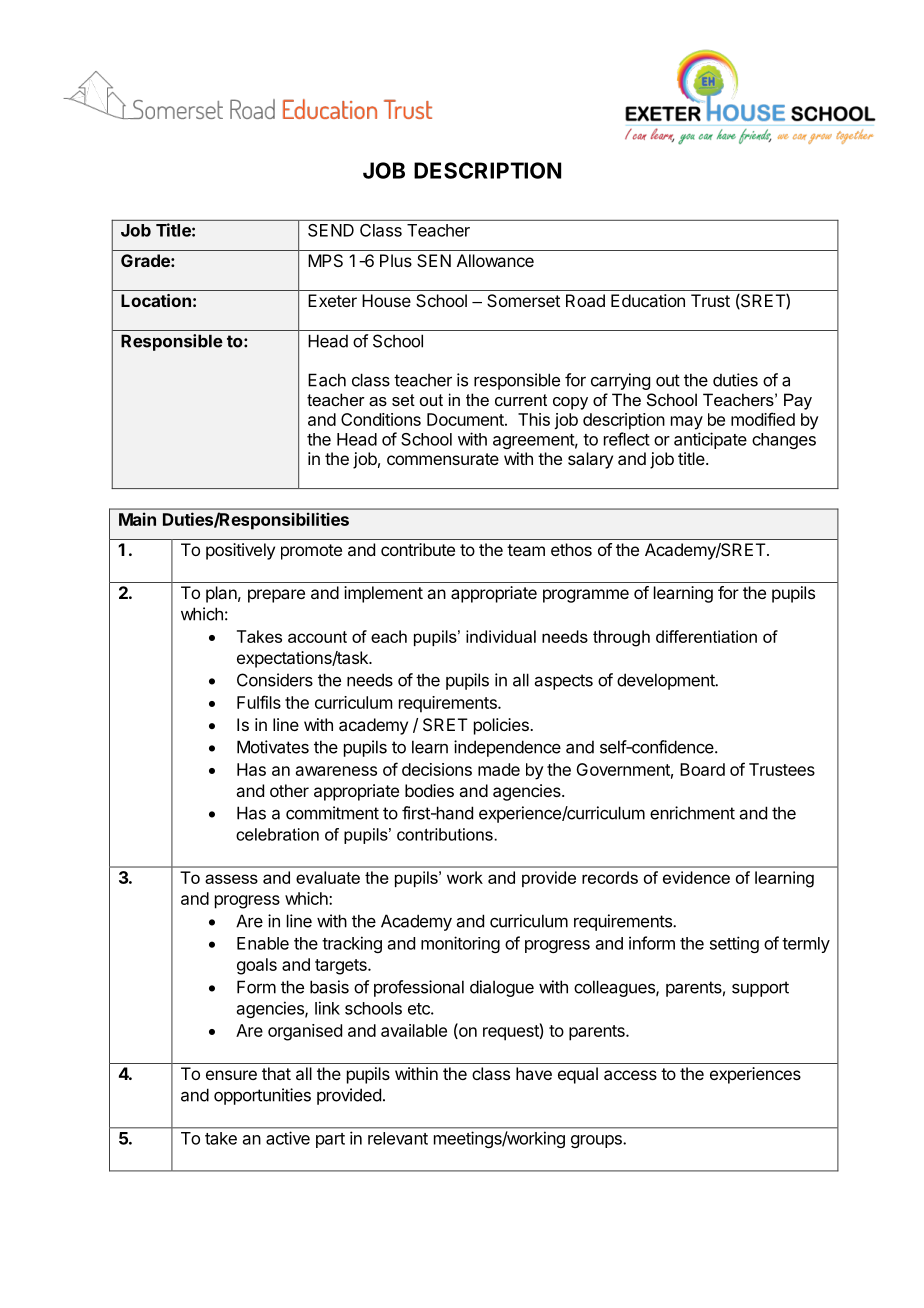 The image size is (924, 1308). What do you see at coordinates (648, 300) in the page?
I see `Education` at bounding box center [648, 300].
